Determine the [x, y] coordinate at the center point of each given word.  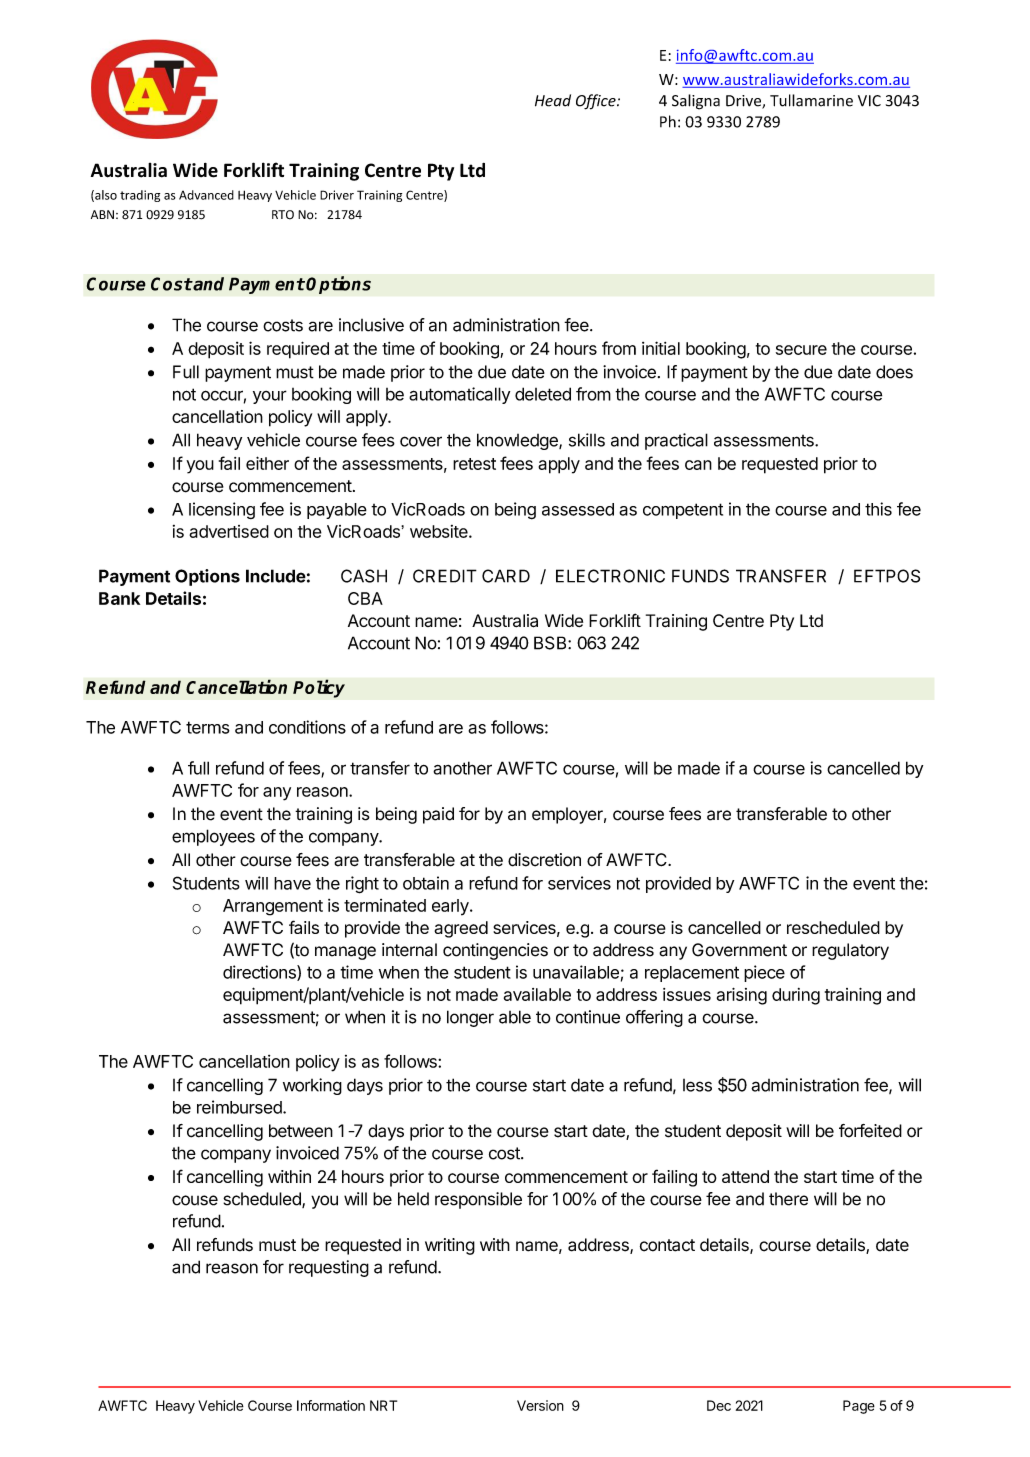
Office [597, 102]
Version [540, 1405]
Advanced [206, 195]
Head [553, 100]
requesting [329, 1268]
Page [859, 1407]
